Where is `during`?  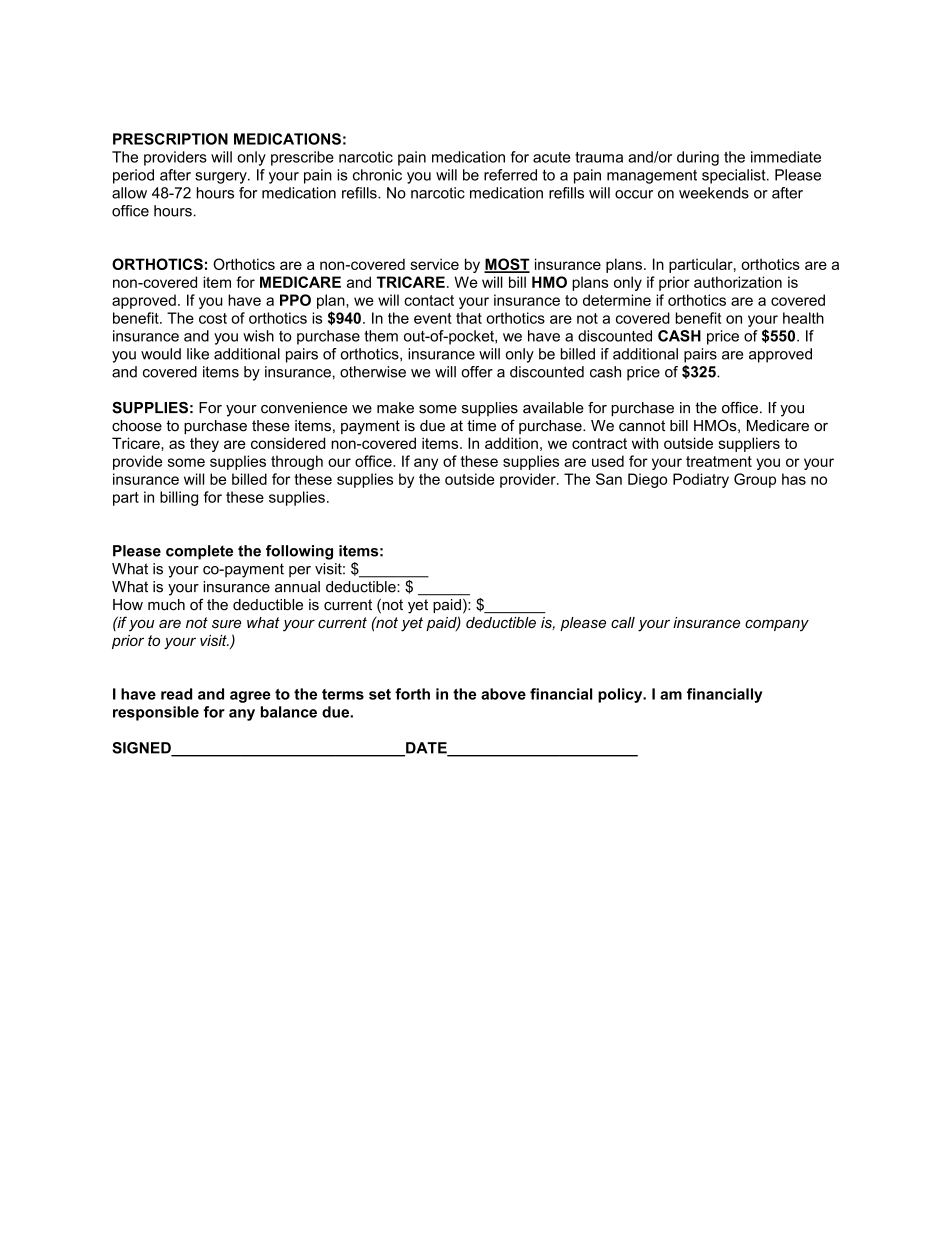 during is located at coordinates (698, 158).
